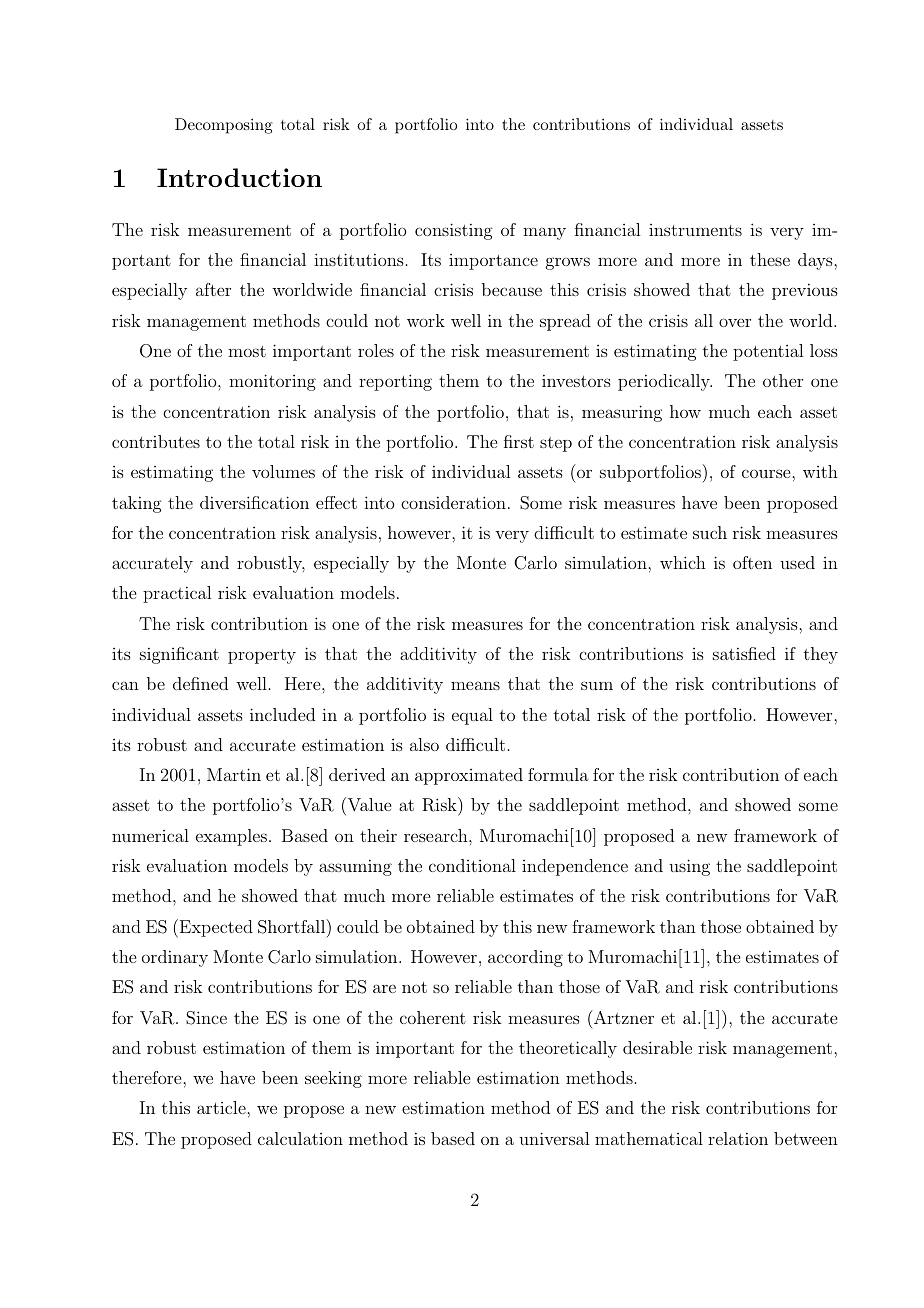 This screenshot has height=1308, width=924. Describe the element at coordinates (262, 656) in the screenshot. I see `property` at that location.
